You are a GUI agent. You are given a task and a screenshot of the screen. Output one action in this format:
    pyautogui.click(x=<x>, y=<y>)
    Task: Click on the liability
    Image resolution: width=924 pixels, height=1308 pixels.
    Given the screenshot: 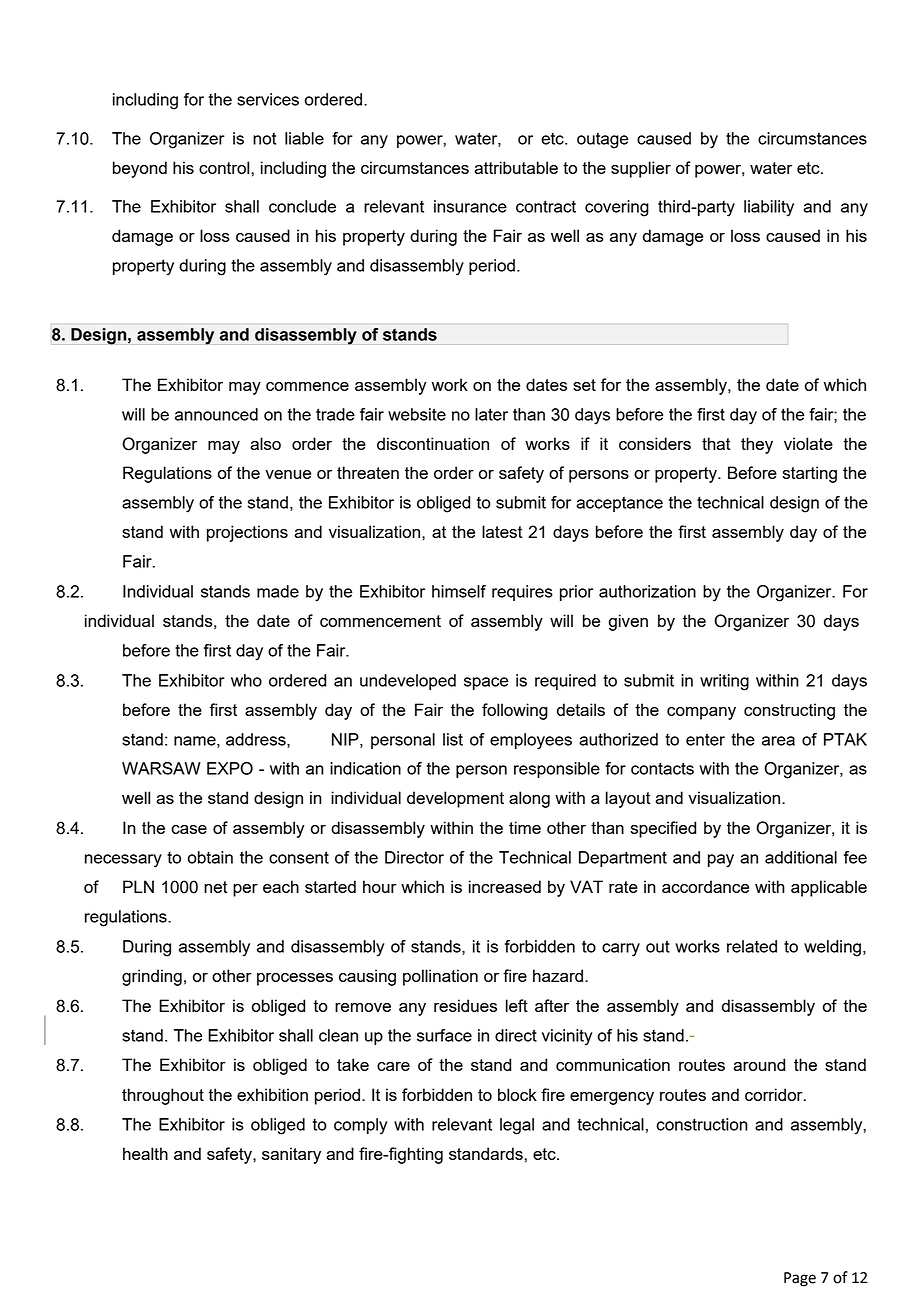 What is the action you would take?
    pyautogui.click(x=769, y=208)
